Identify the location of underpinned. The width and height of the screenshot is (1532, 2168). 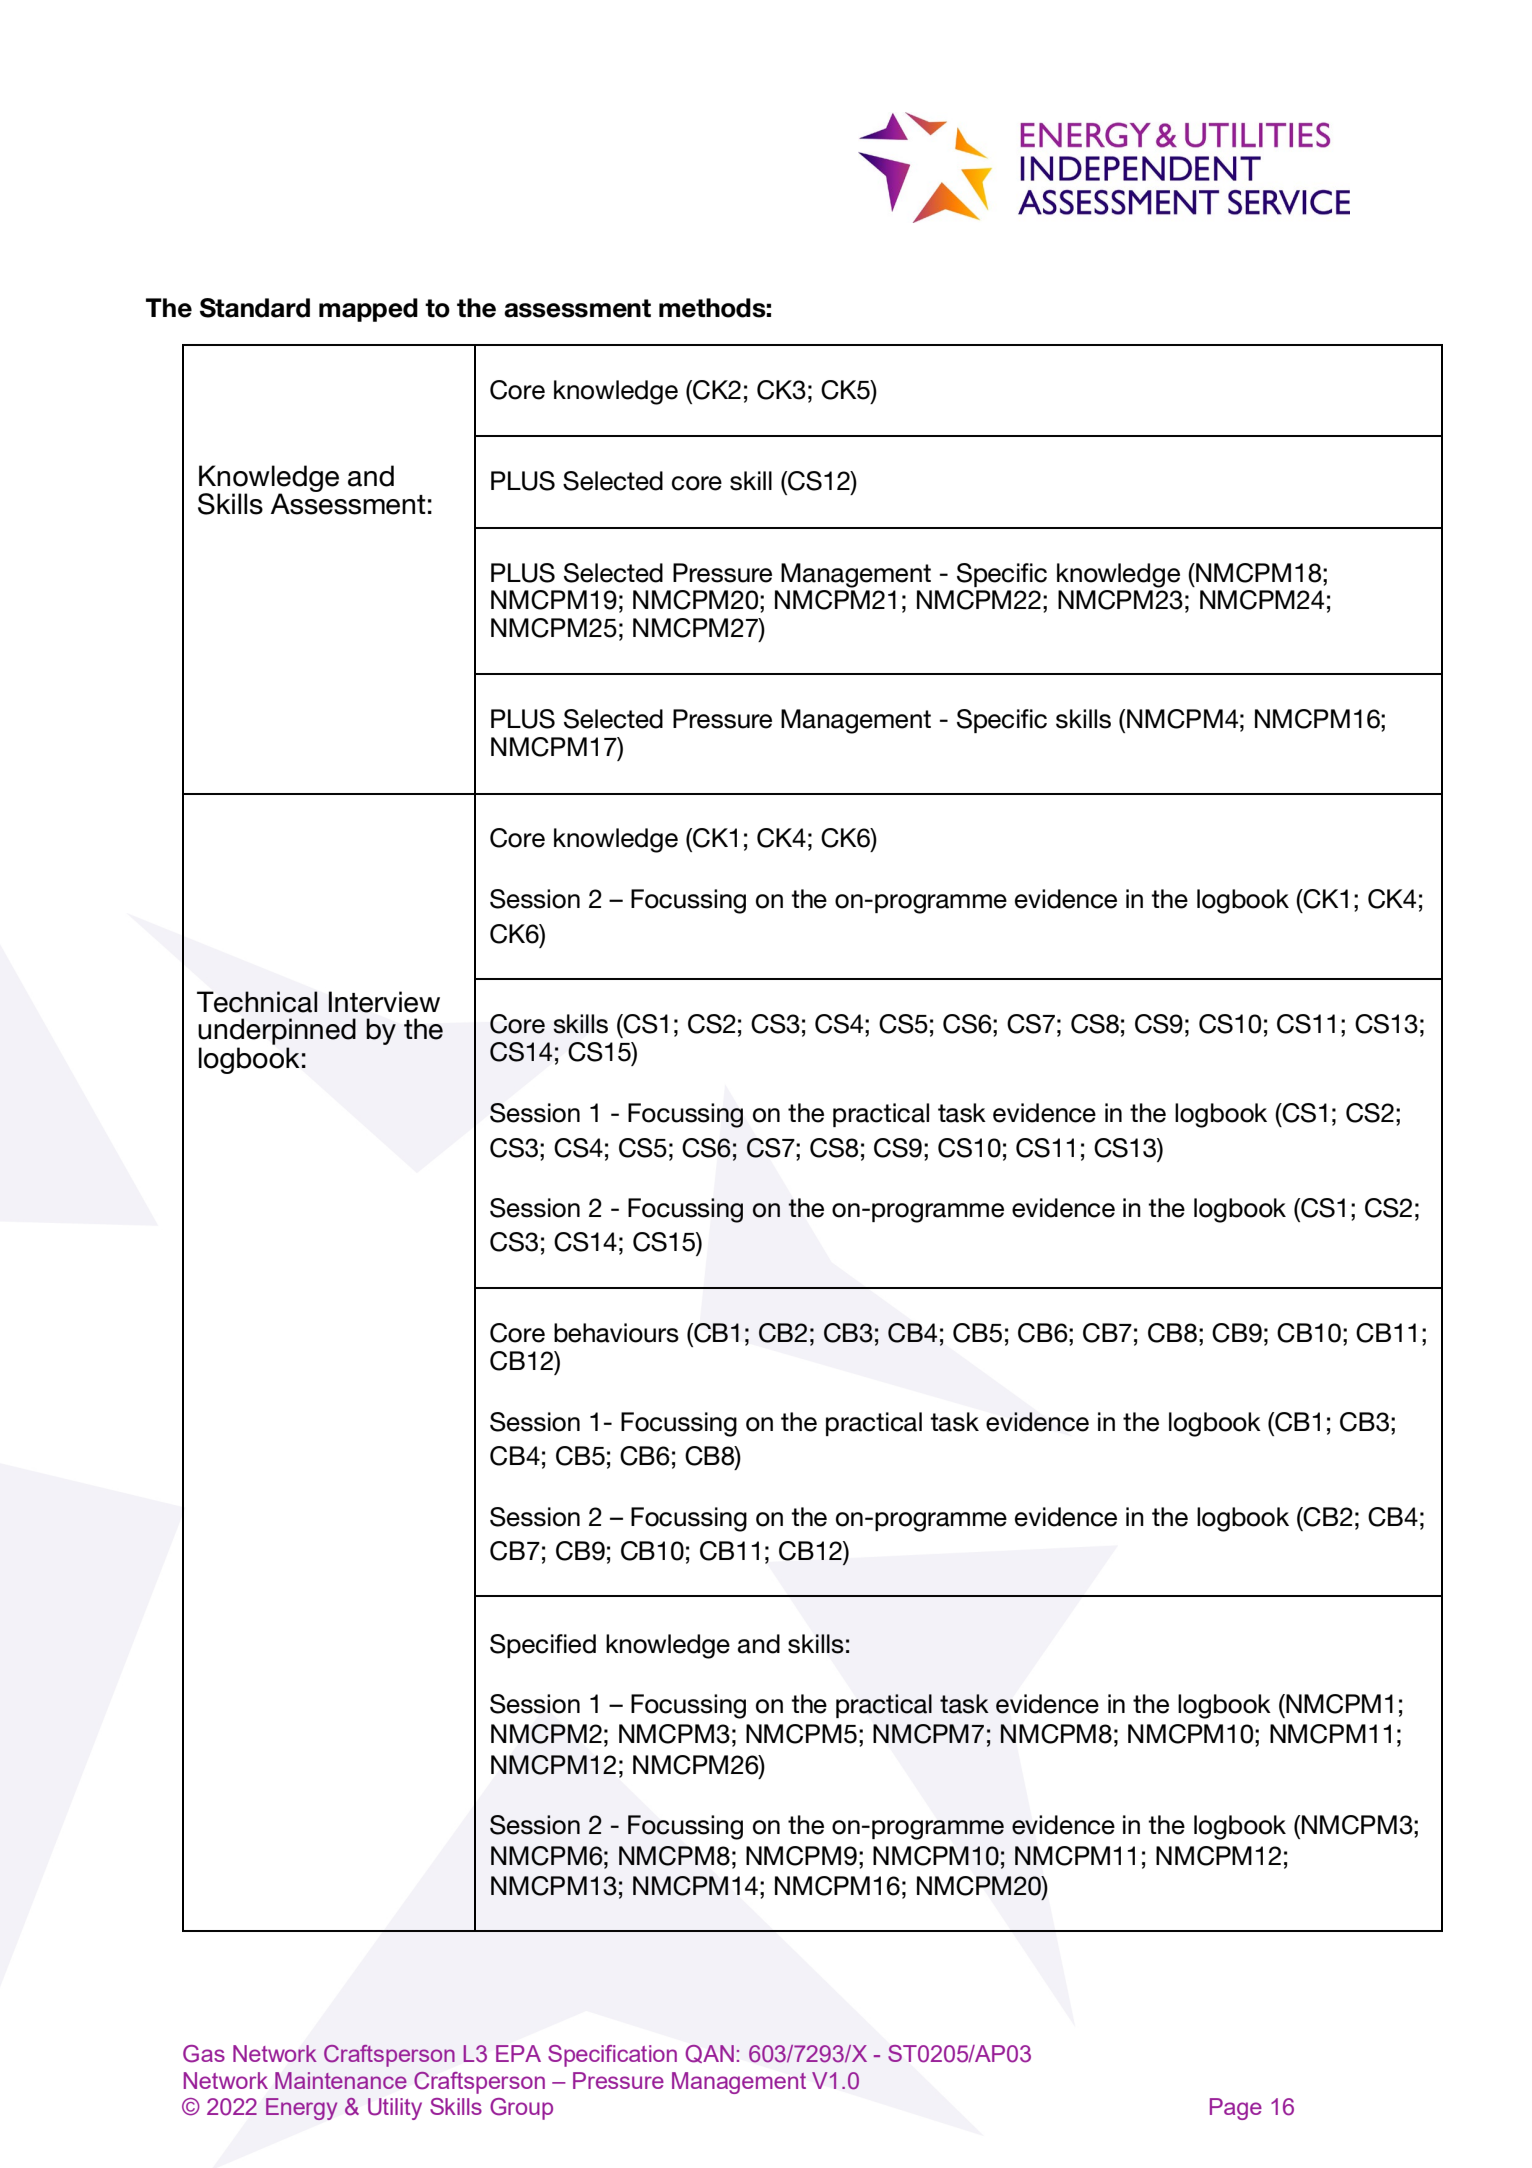
(277, 1033).
